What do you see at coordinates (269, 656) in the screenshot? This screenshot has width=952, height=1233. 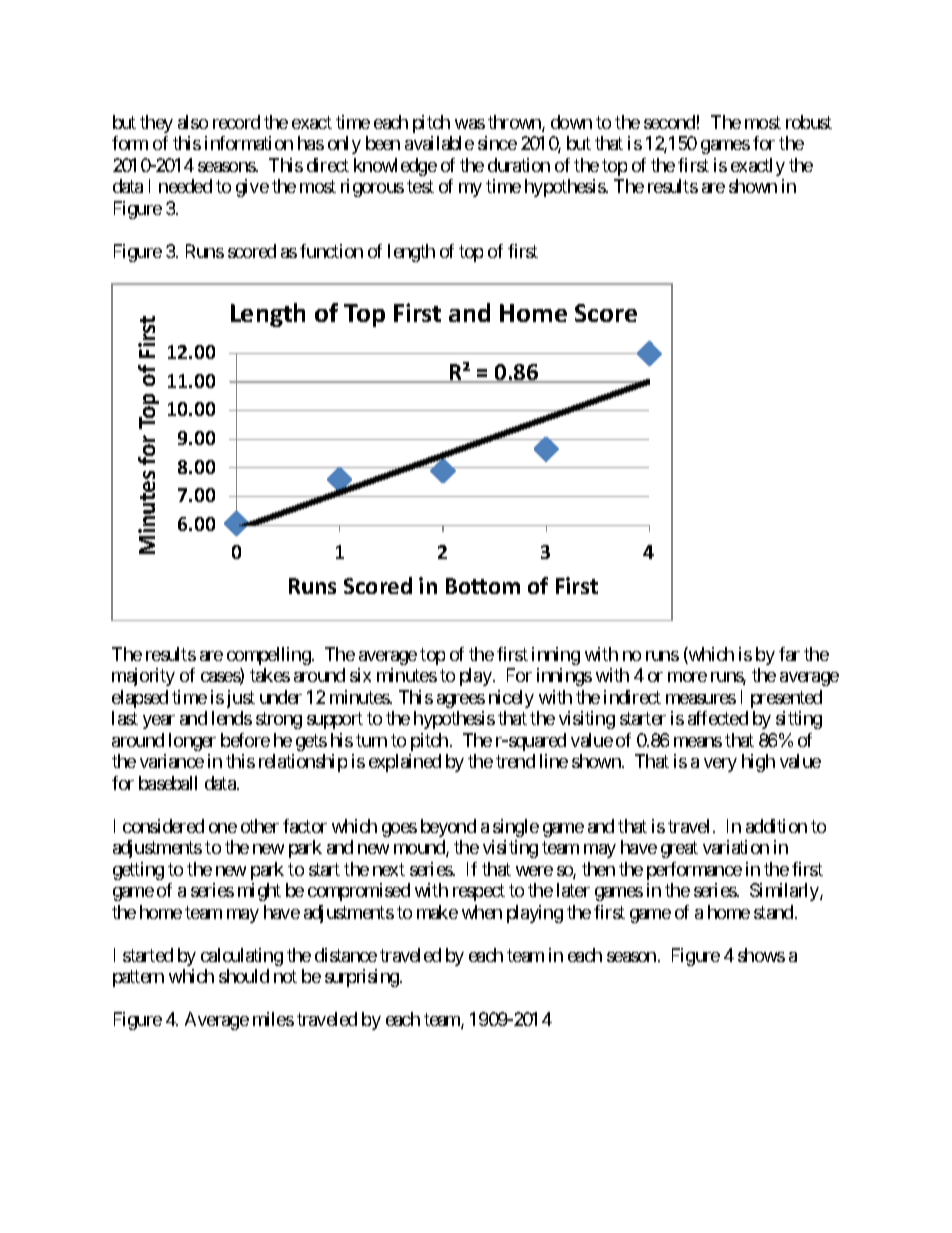 I see `compelling` at bounding box center [269, 656].
